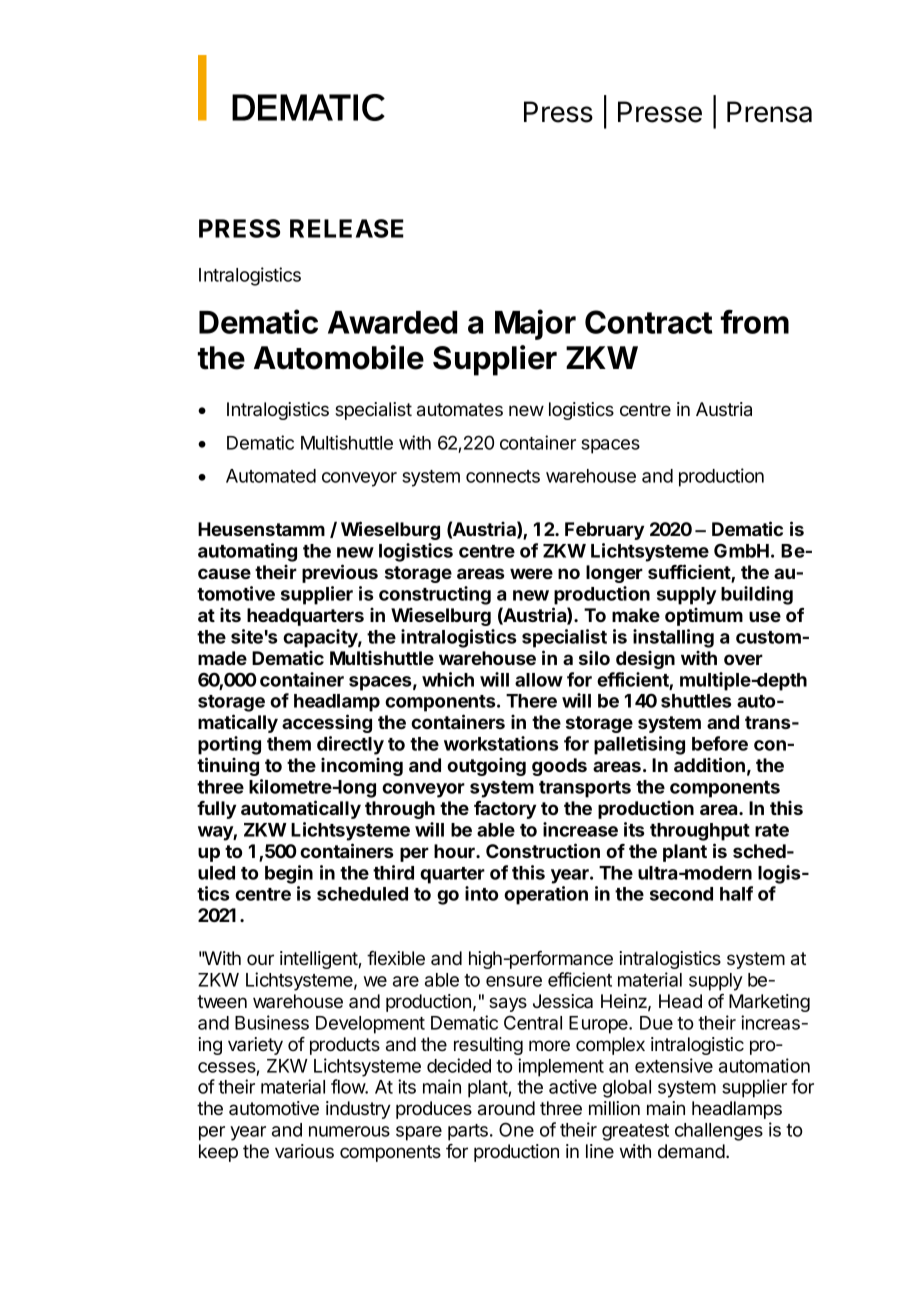  What do you see at coordinates (535, 324) in the document?
I see `Major` at bounding box center [535, 324].
